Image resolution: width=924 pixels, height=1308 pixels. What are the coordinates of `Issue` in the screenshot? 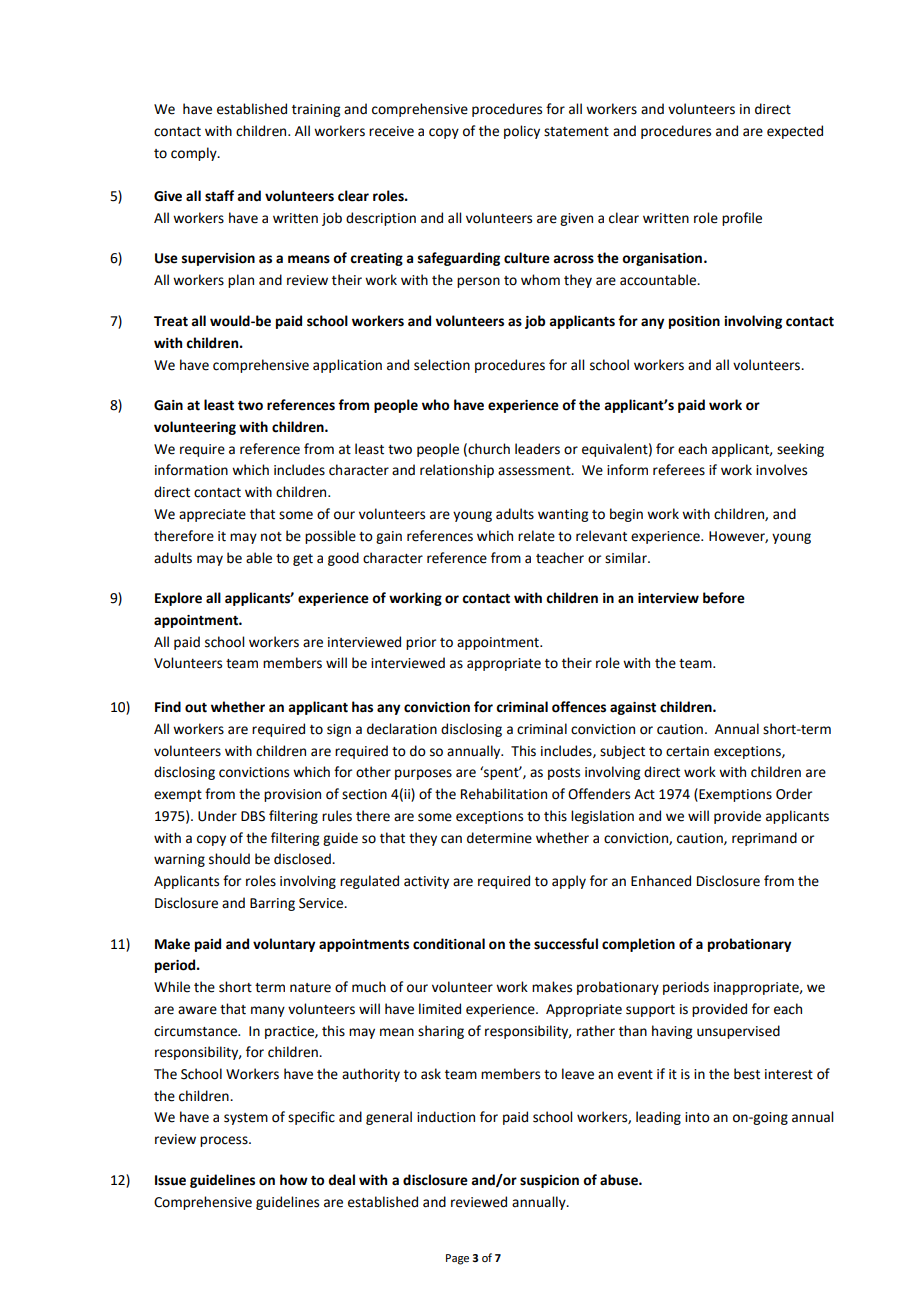 It's located at (170, 1180).
